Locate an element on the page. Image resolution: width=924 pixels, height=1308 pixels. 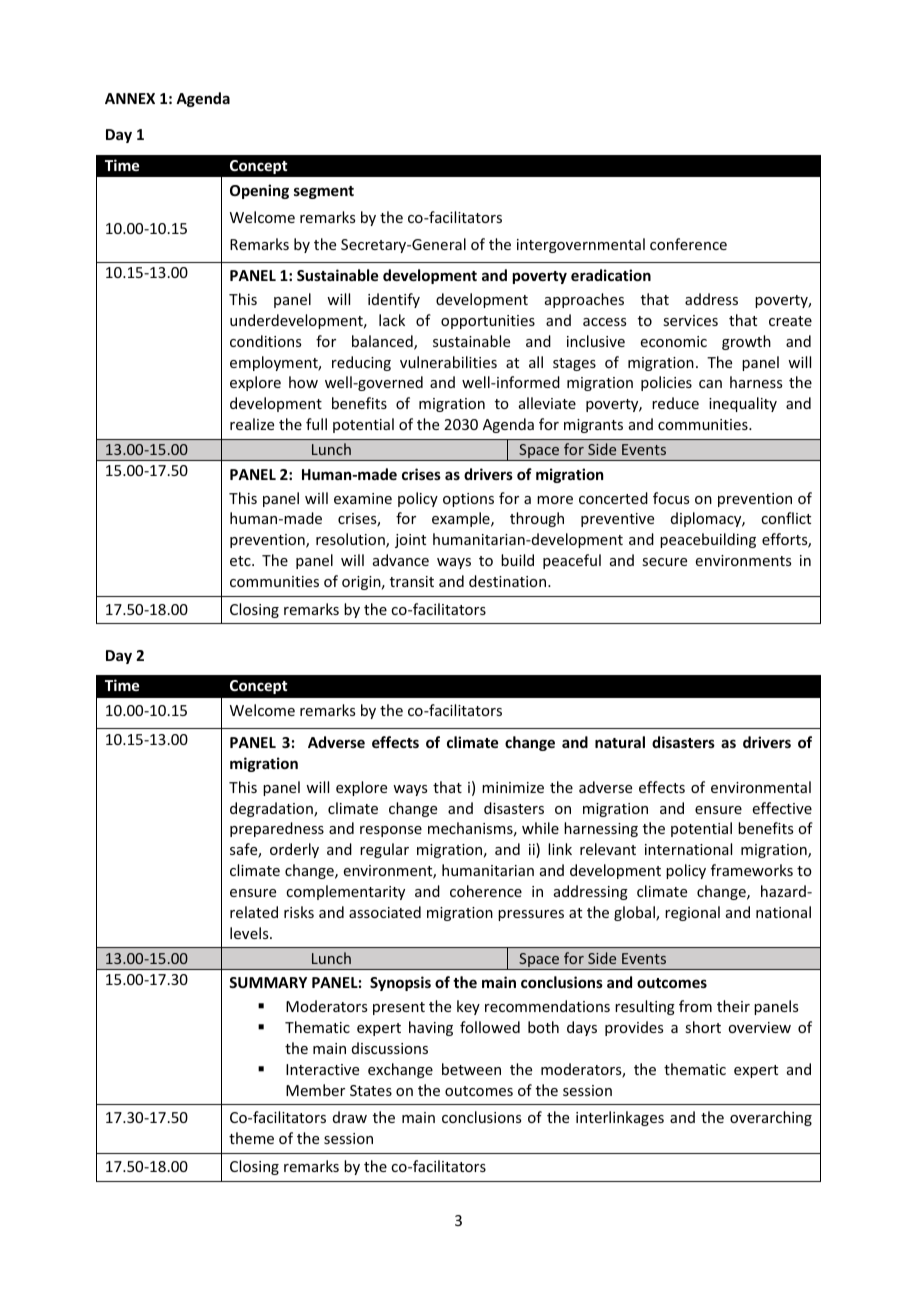
secure is located at coordinates (664, 562).
